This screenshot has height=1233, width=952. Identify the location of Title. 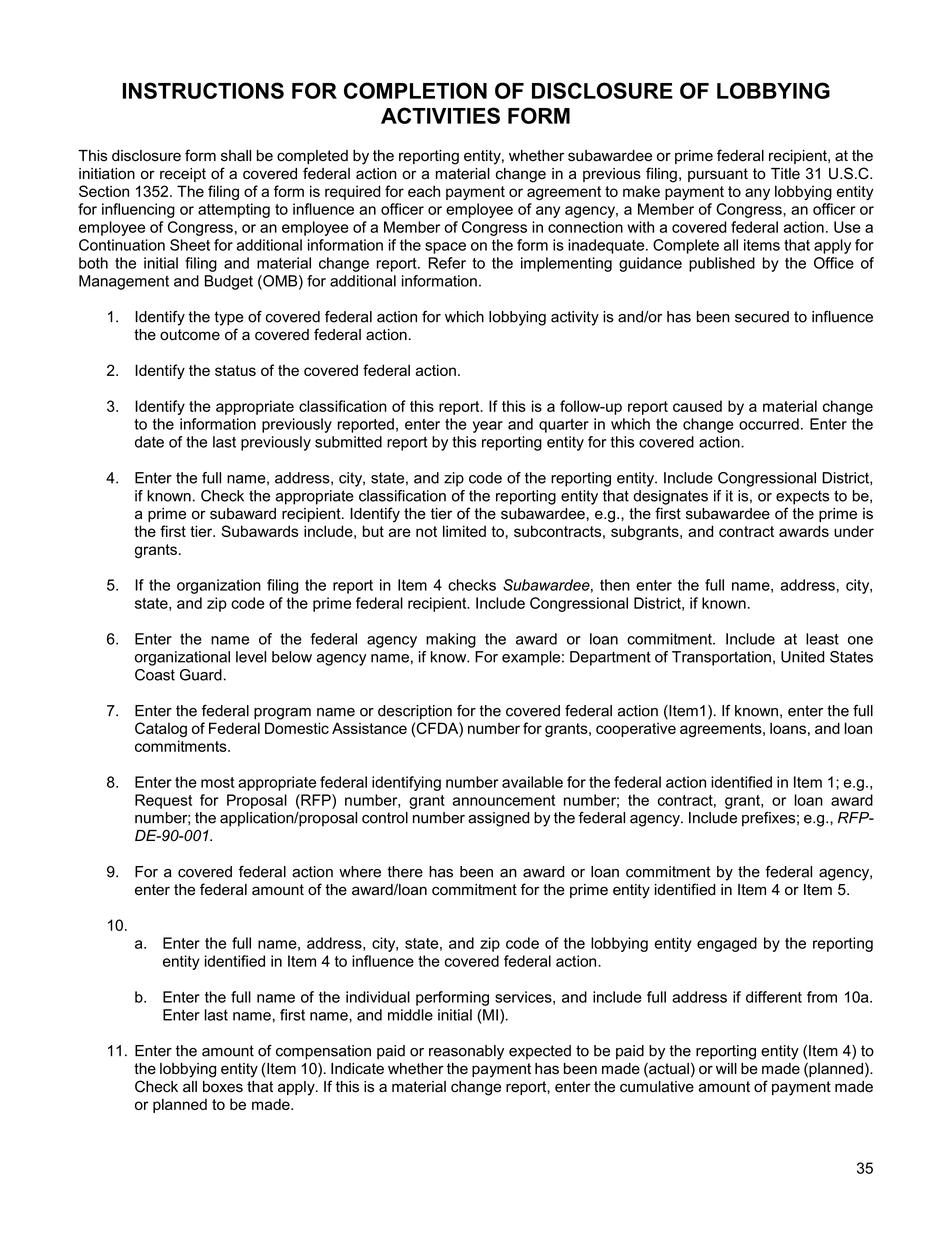
(785, 174).
